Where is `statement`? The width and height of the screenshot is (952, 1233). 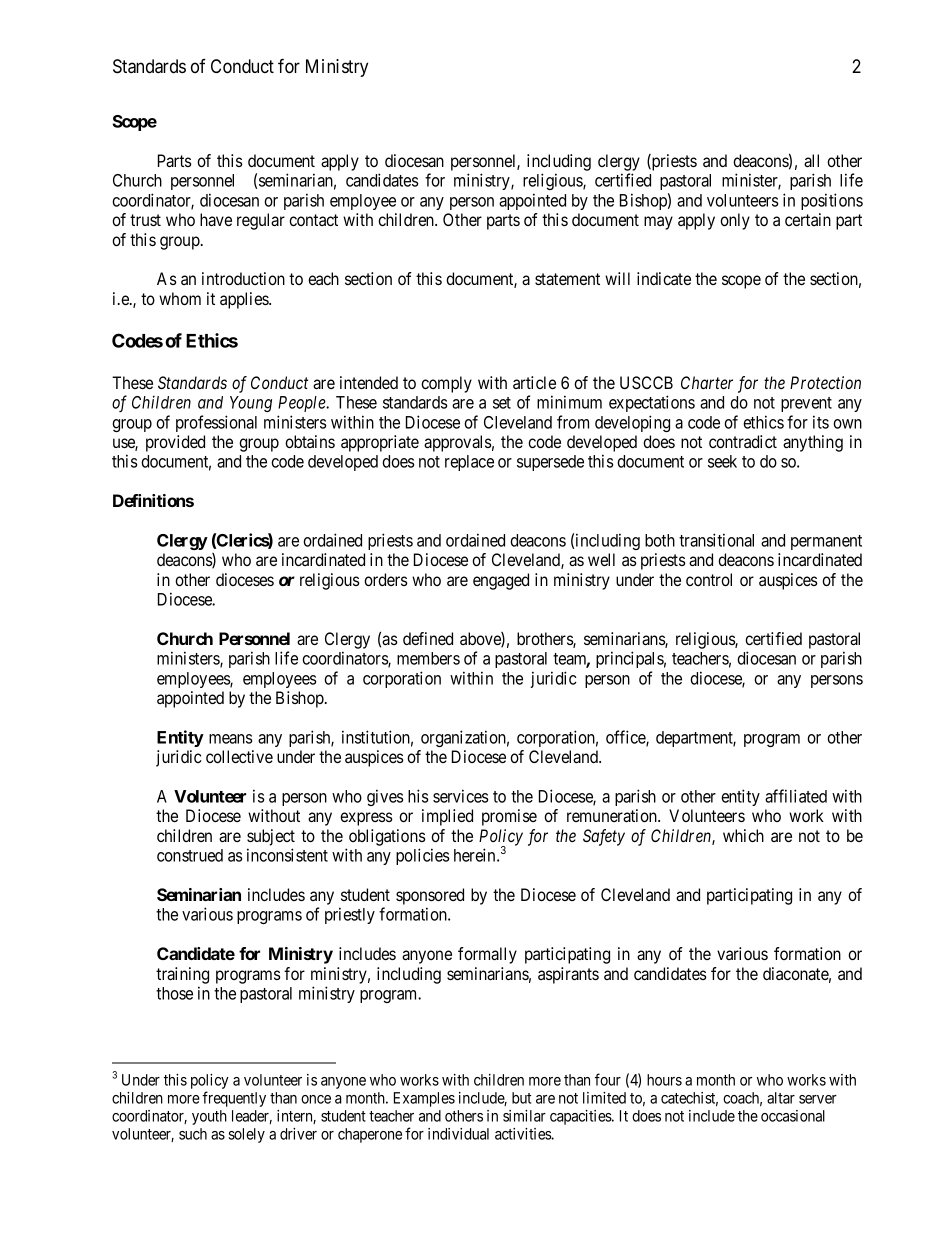 statement is located at coordinates (567, 279).
